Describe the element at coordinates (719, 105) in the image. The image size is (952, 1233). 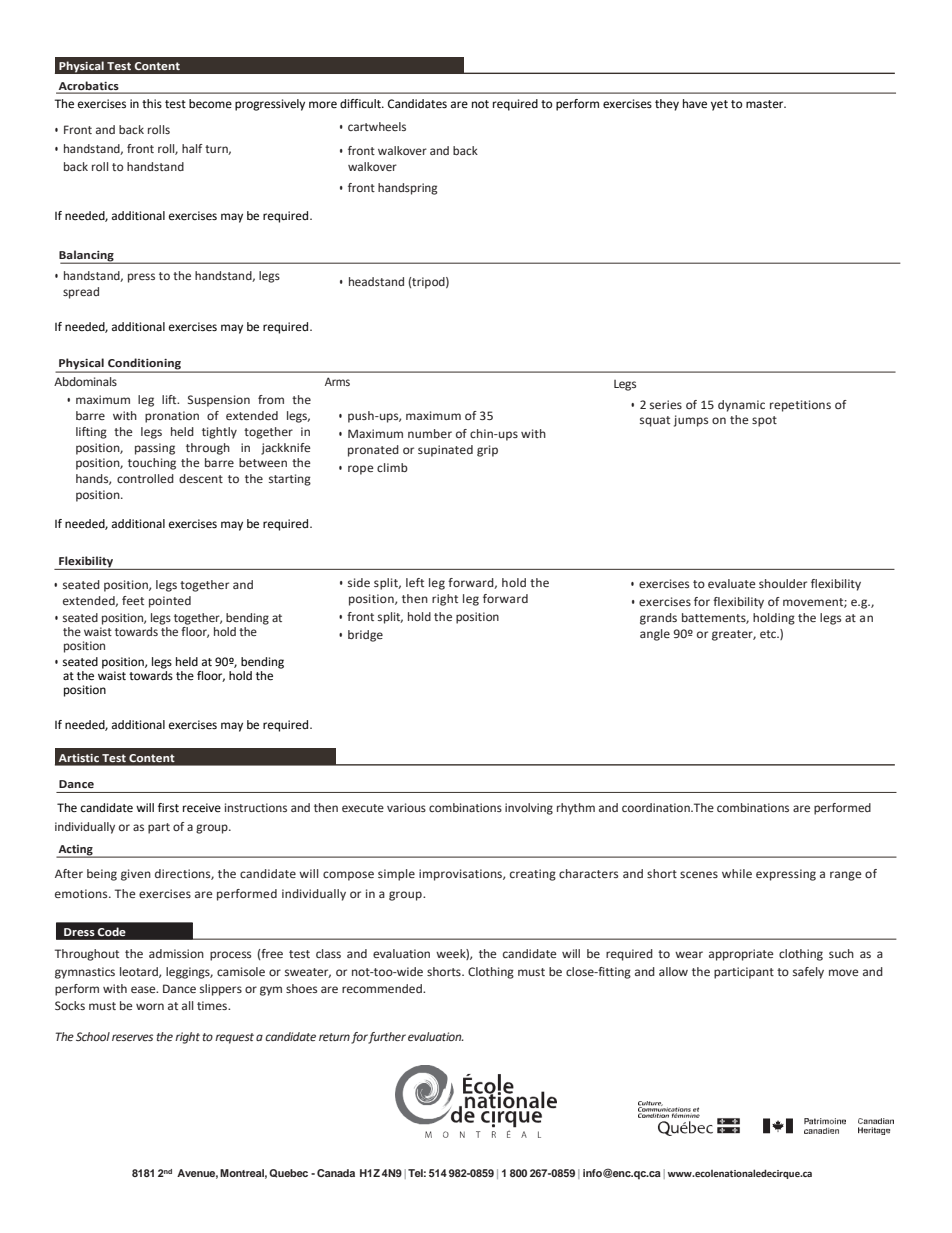
I see `yet` at that location.
